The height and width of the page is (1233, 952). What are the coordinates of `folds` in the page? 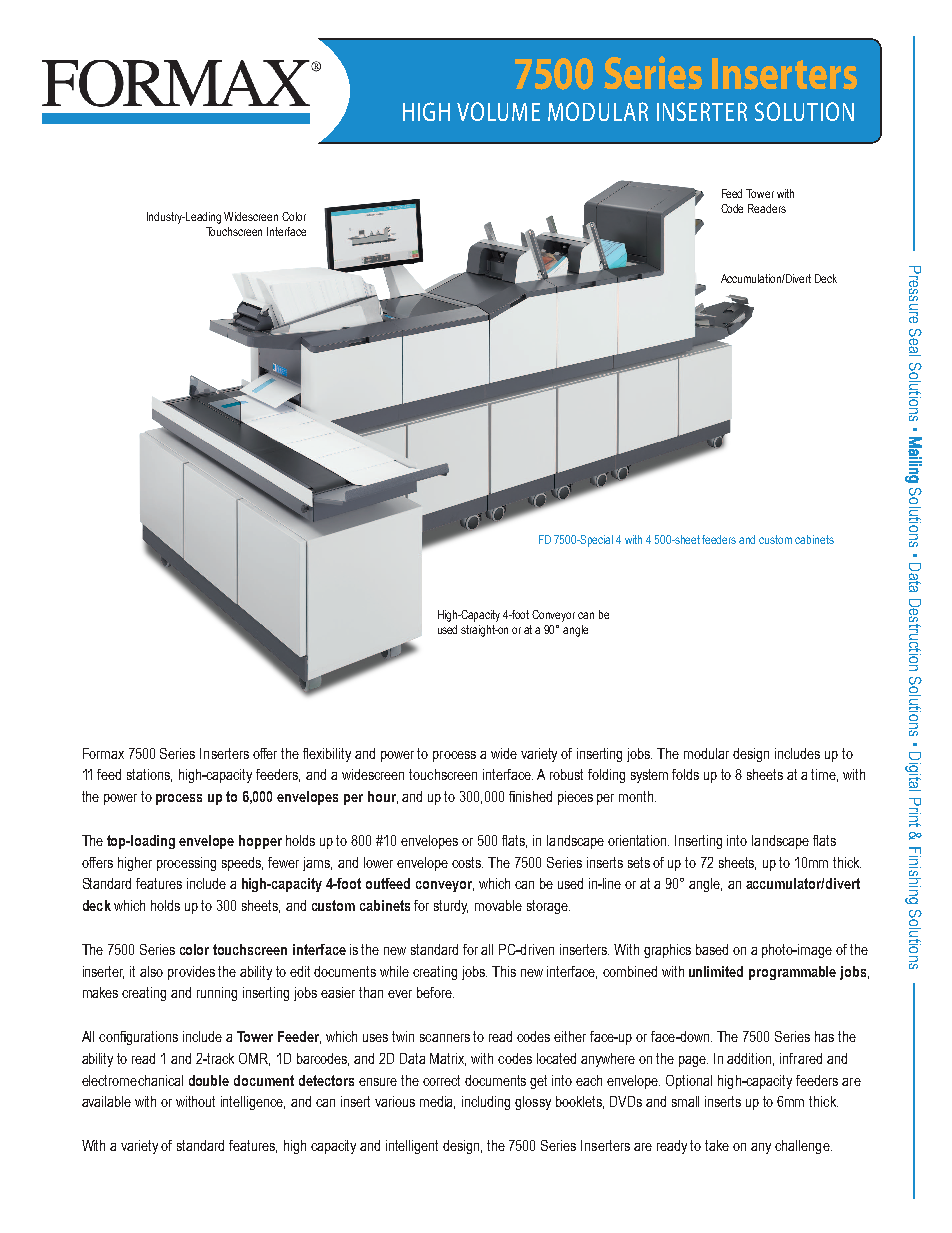 It's located at (685, 774).
